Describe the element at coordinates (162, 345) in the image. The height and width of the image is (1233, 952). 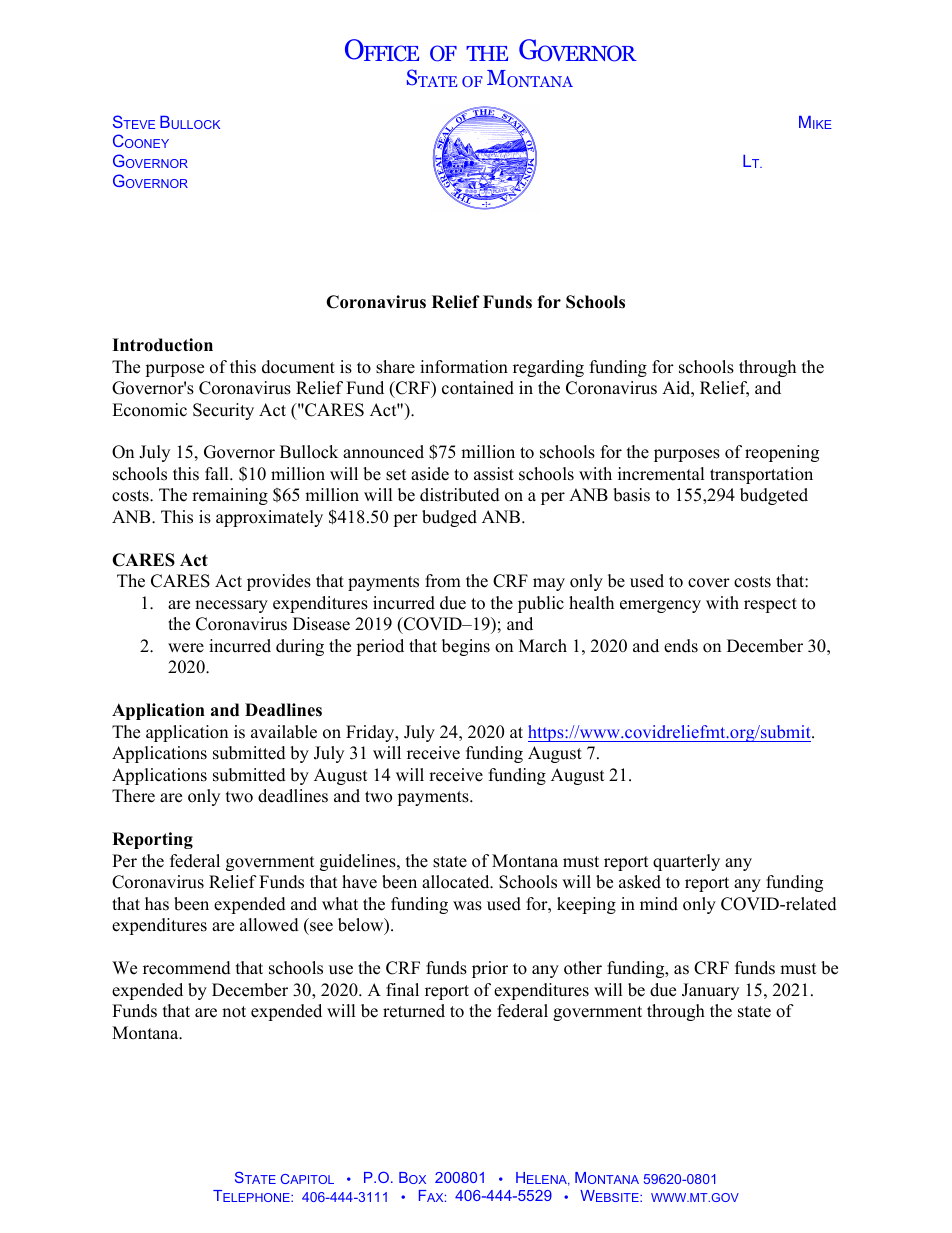
I see `Introduction` at that location.
